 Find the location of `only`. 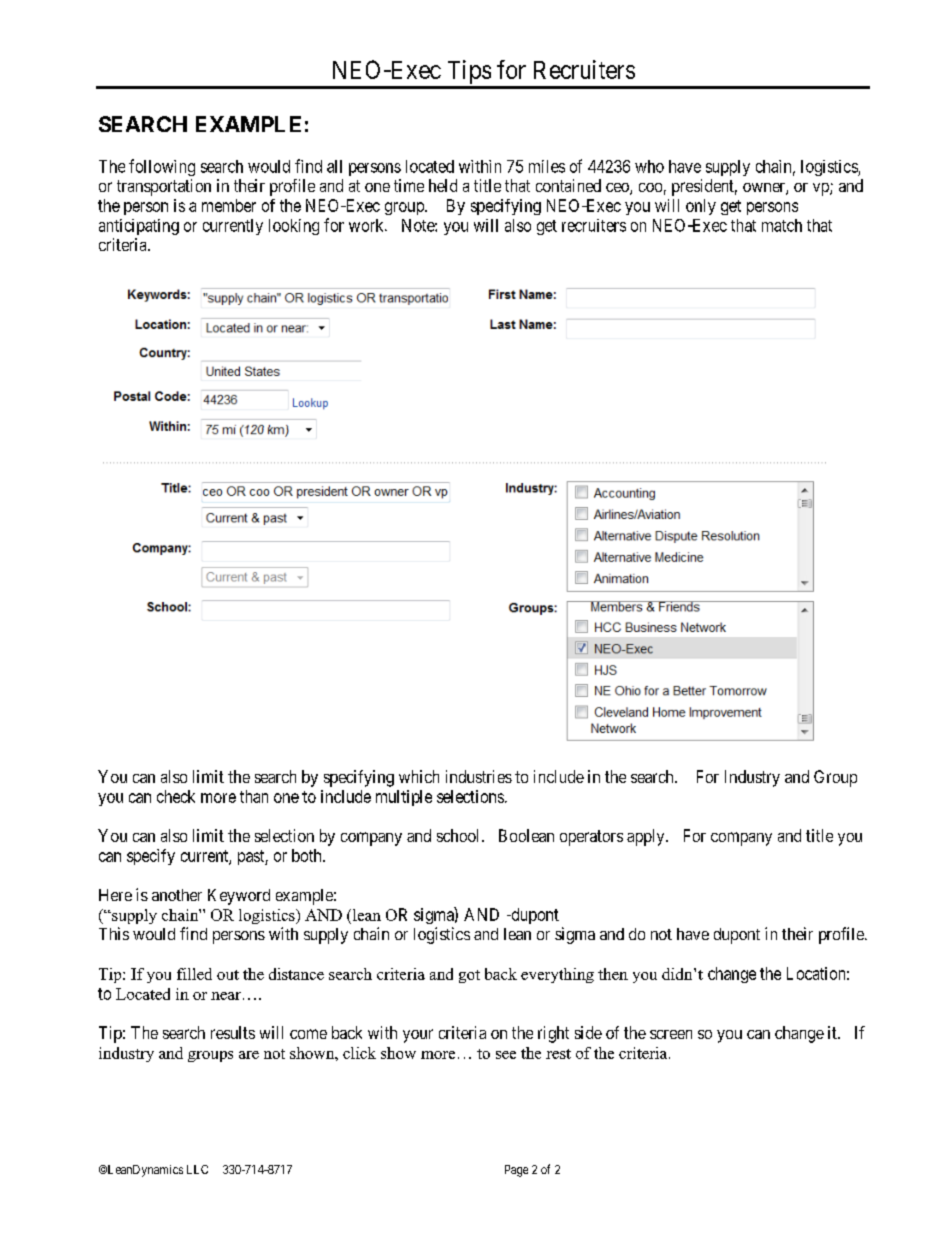

only is located at coordinates (701, 207).
